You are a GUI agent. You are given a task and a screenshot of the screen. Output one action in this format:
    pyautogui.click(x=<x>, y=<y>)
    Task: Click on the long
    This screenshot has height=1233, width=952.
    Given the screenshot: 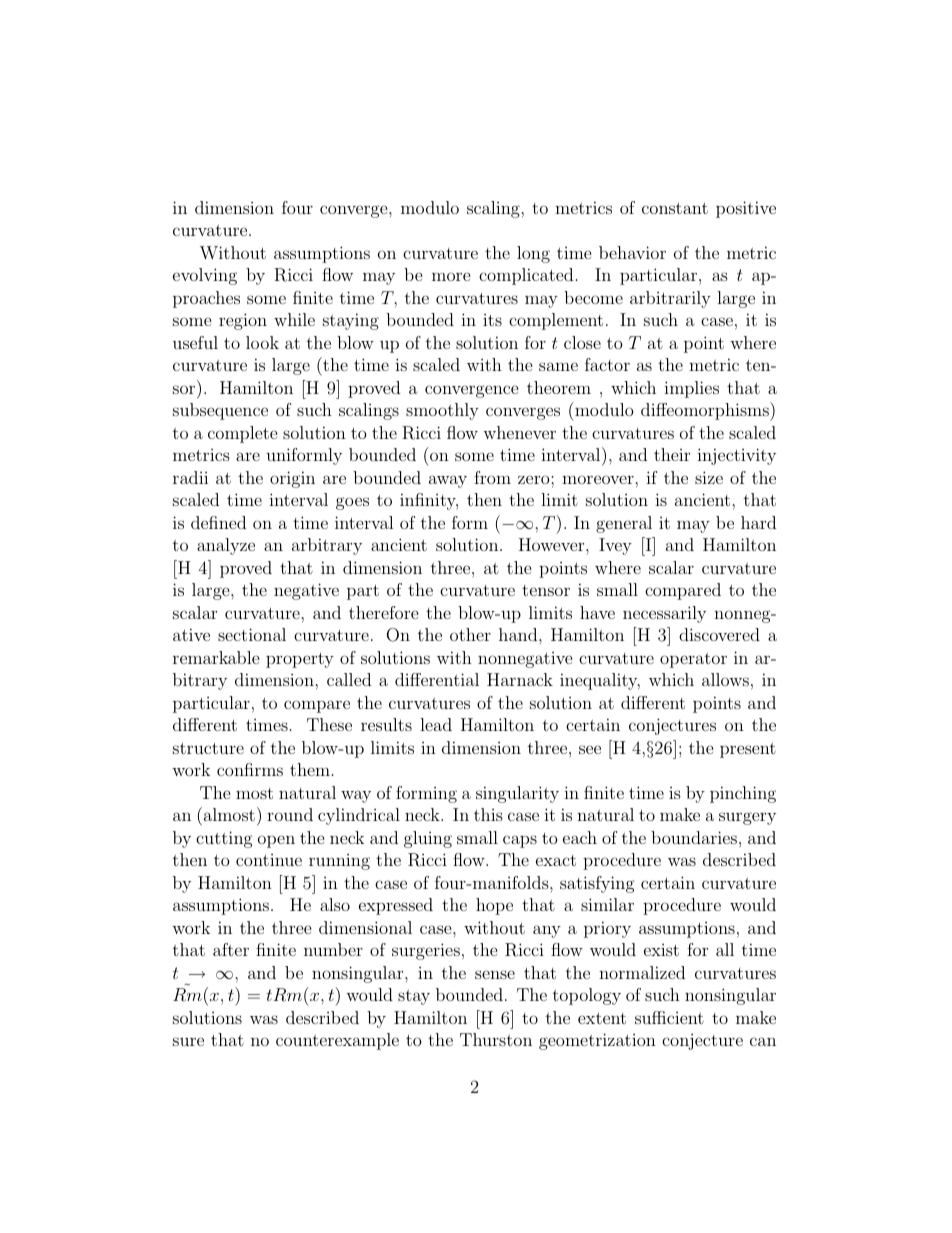 What is the action you would take?
    pyautogui.click(x=533, y=254)
